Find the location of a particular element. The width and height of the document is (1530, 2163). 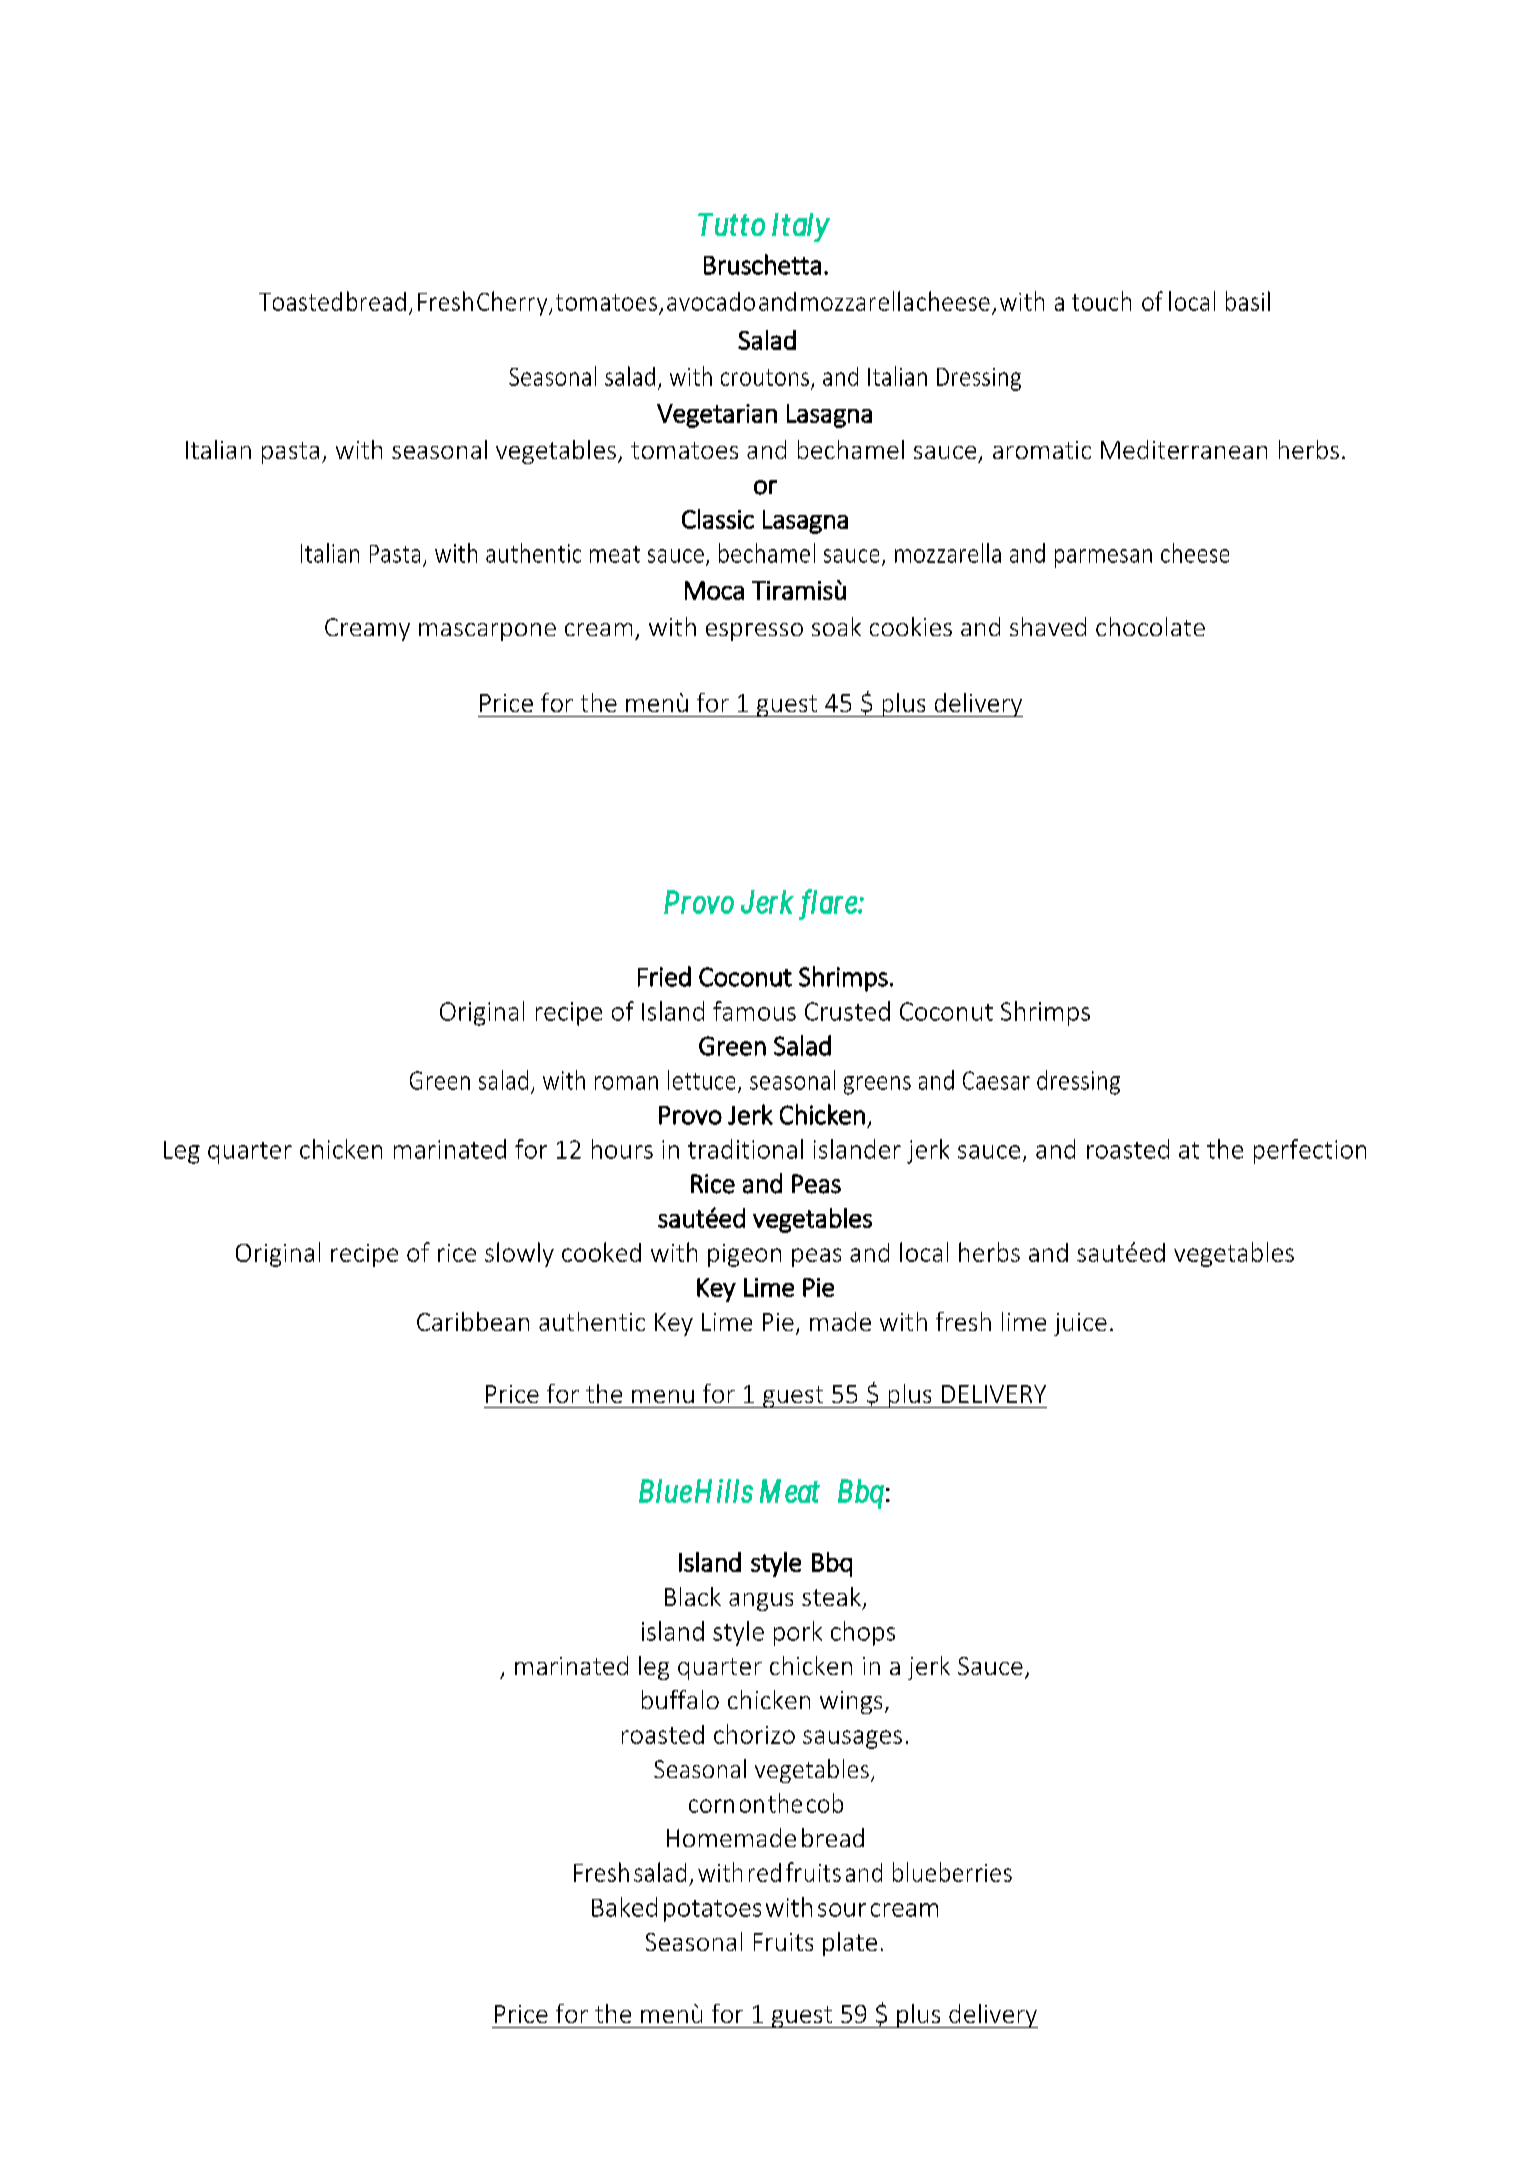

chocolate is located at coordinates (1150, 626).
